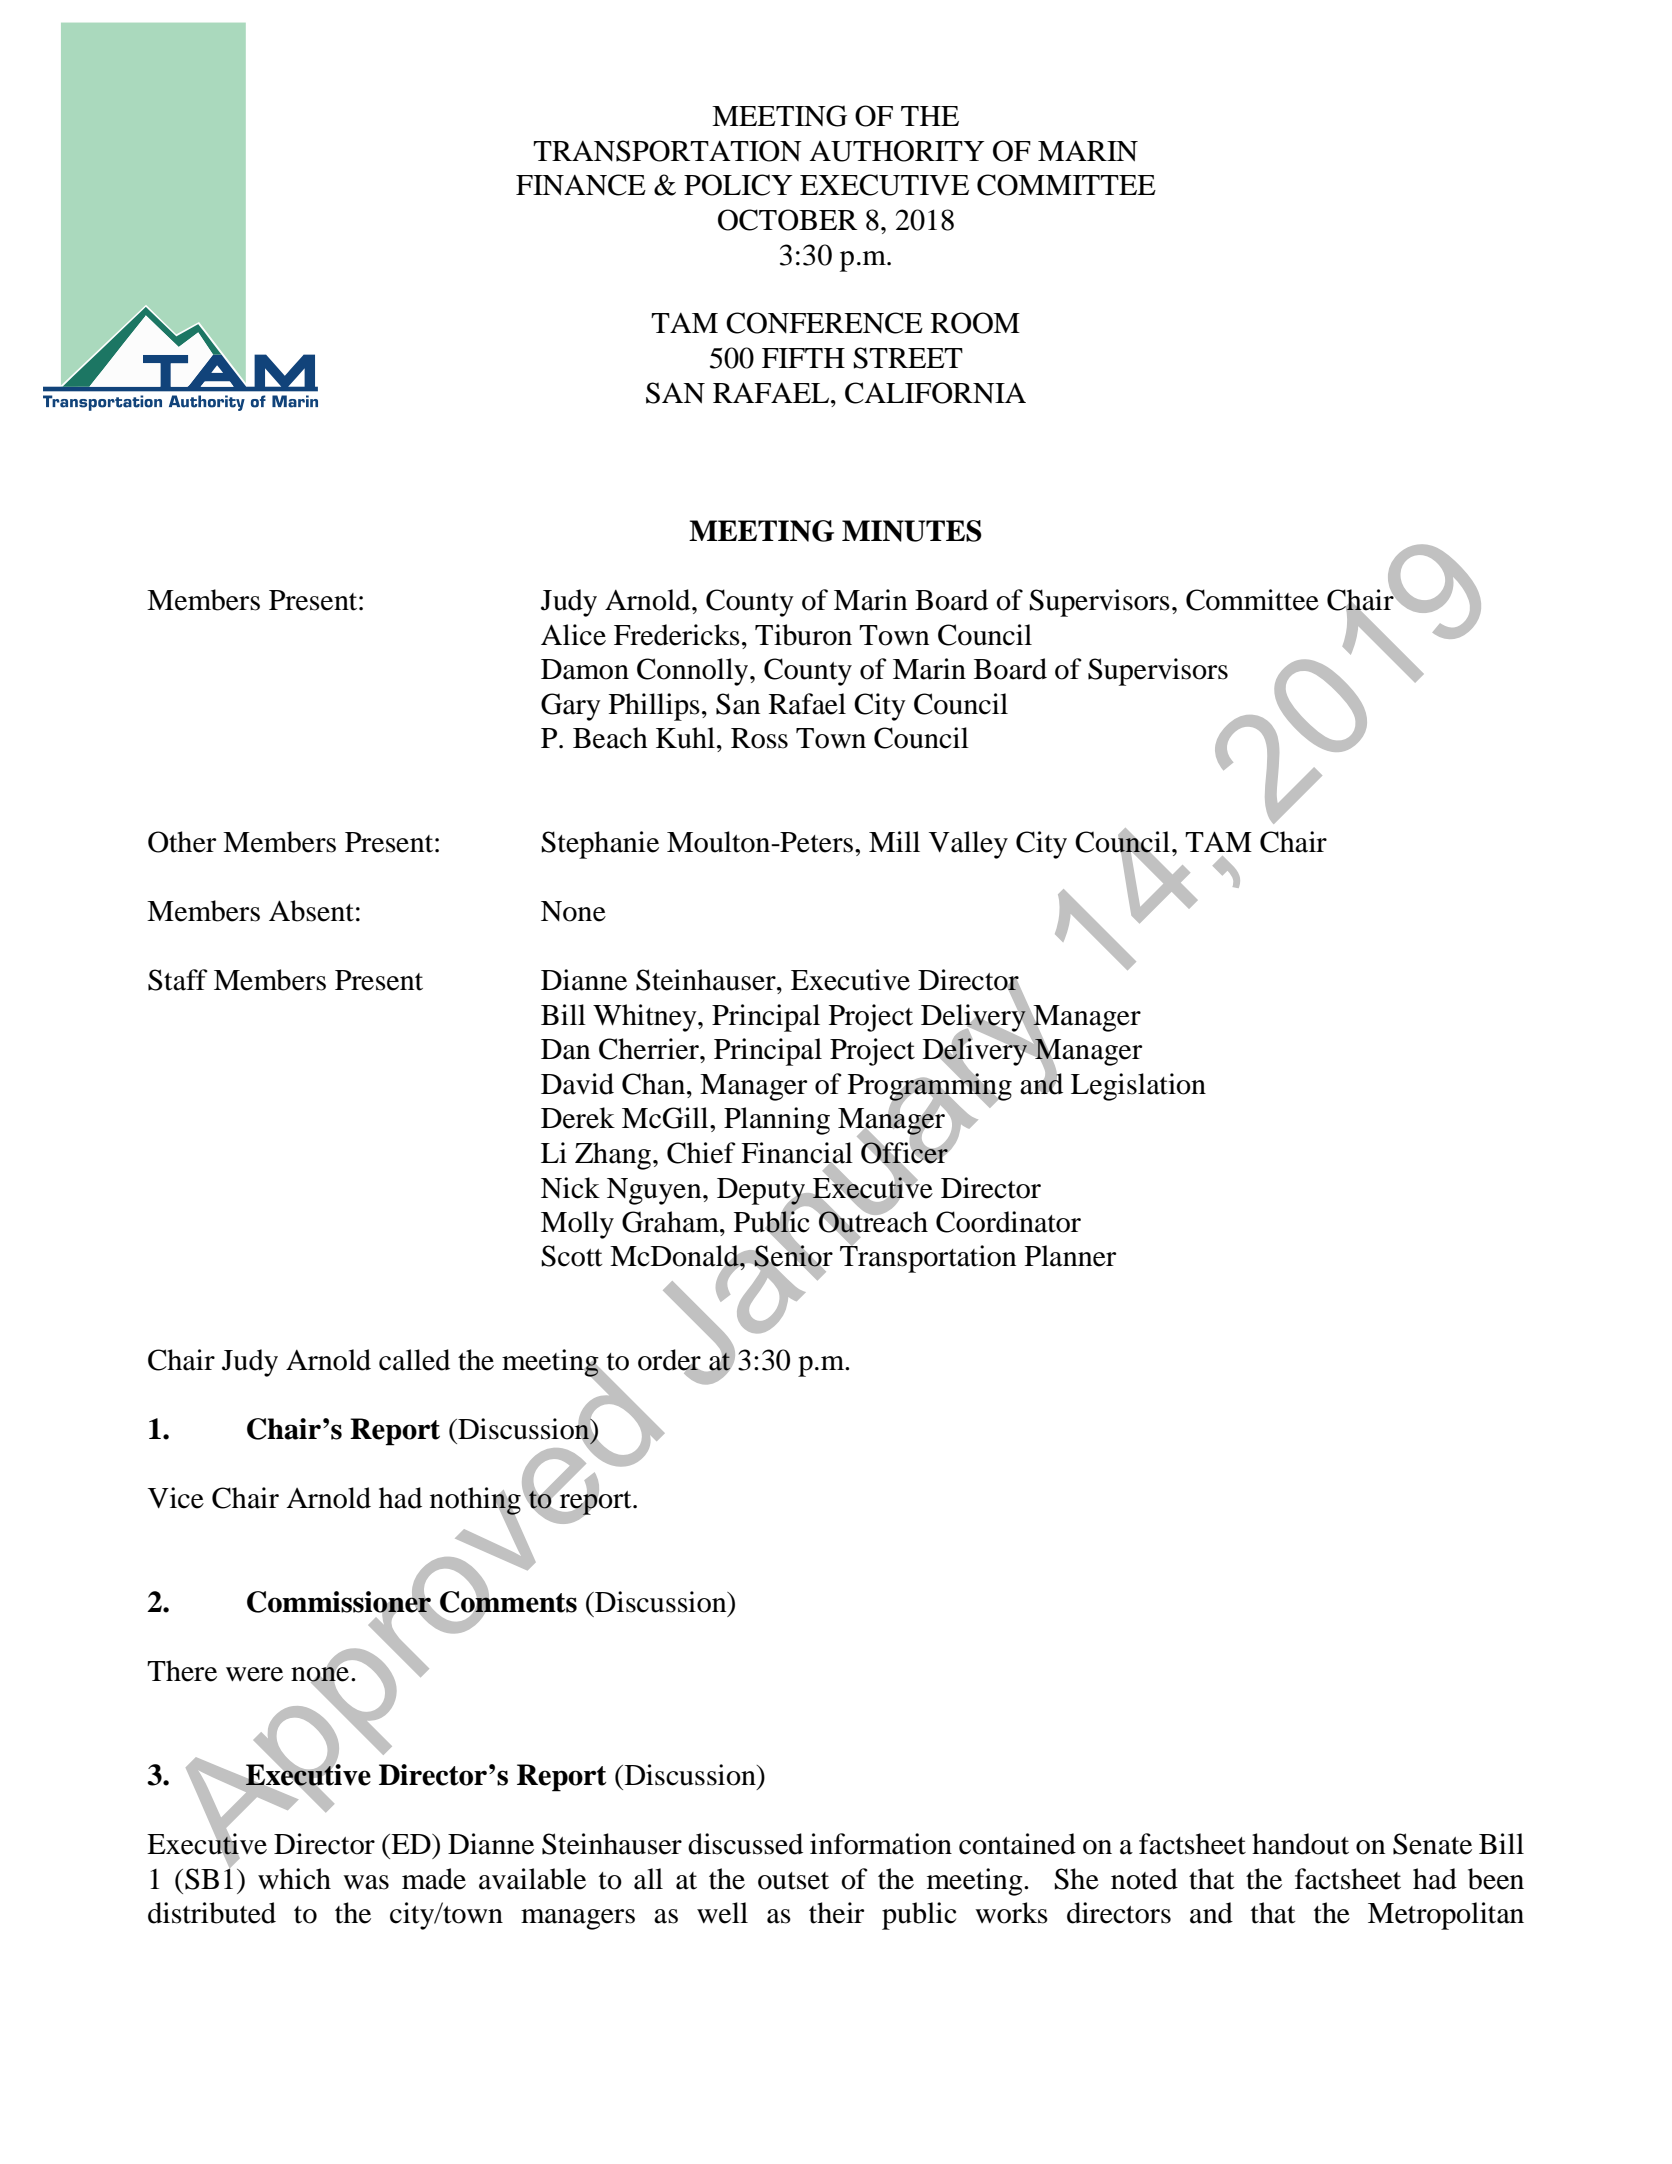 The height and width of the page is (2164, 1672). What do you see at coordinates (975, 323) in the page?
I see `ROOM` at bounding box center [975, 323].
